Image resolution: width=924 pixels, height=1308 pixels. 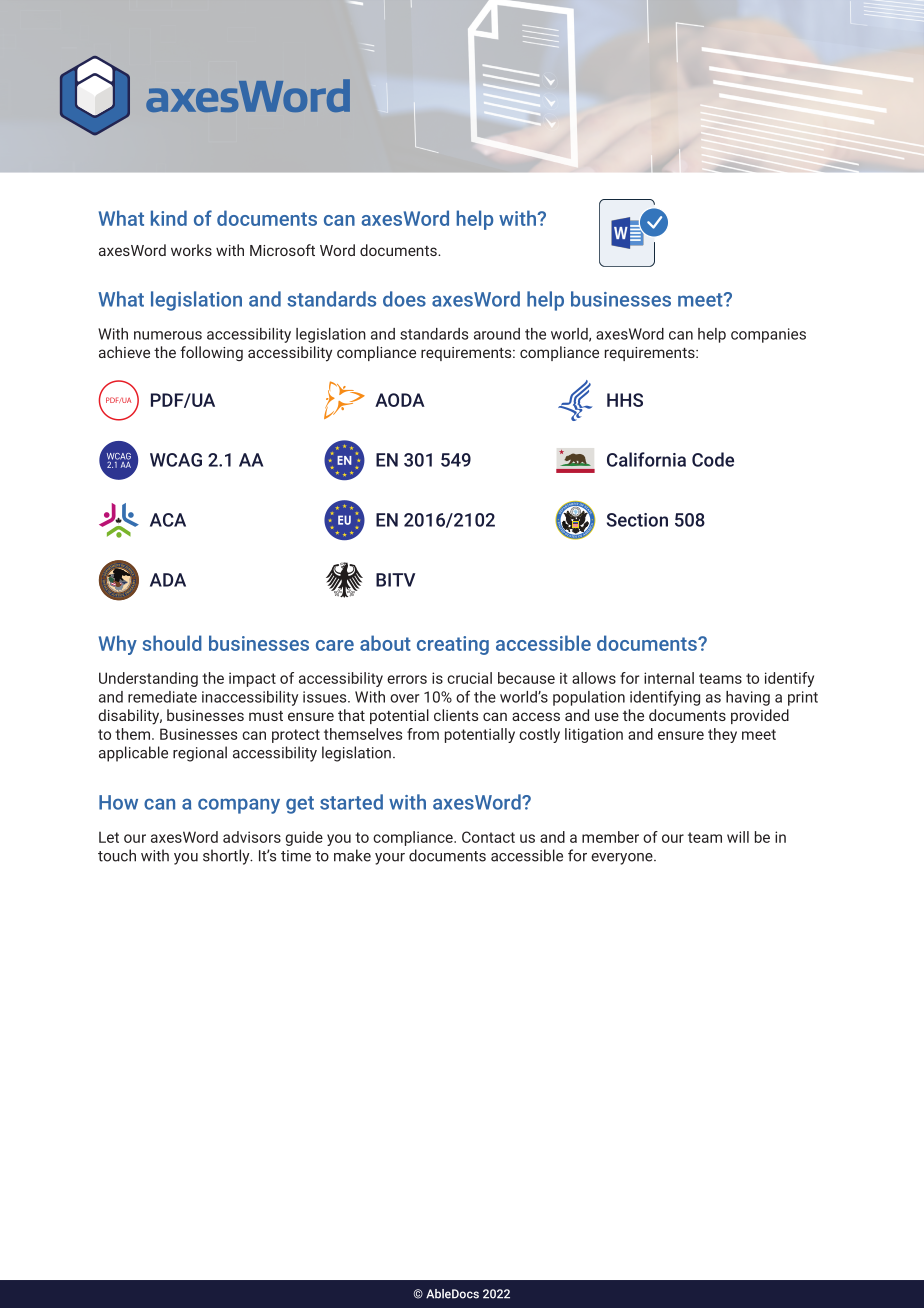 I want to click on ACA, so click(x=168, y=520).
